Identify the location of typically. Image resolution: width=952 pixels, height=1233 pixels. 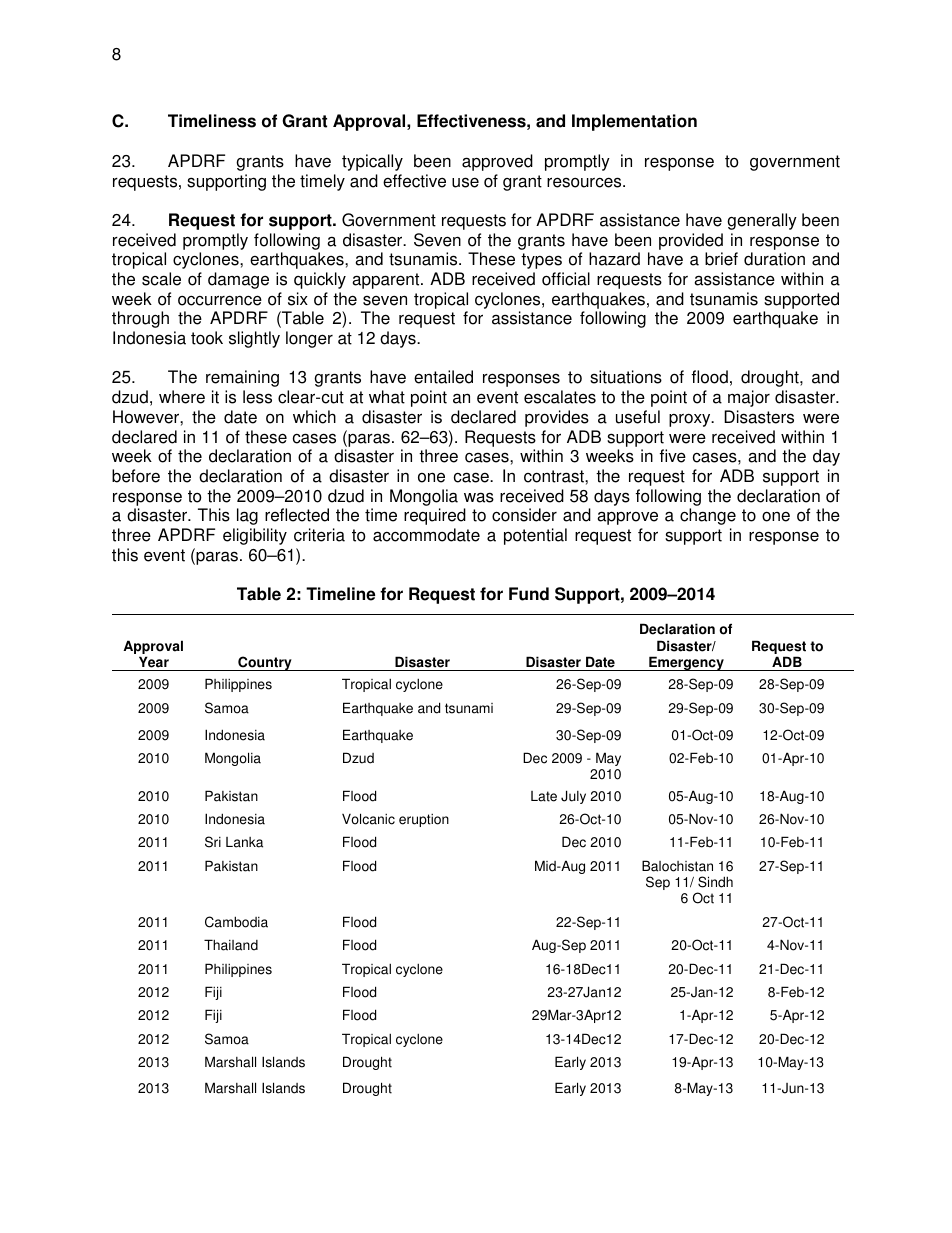
(372, 162).
